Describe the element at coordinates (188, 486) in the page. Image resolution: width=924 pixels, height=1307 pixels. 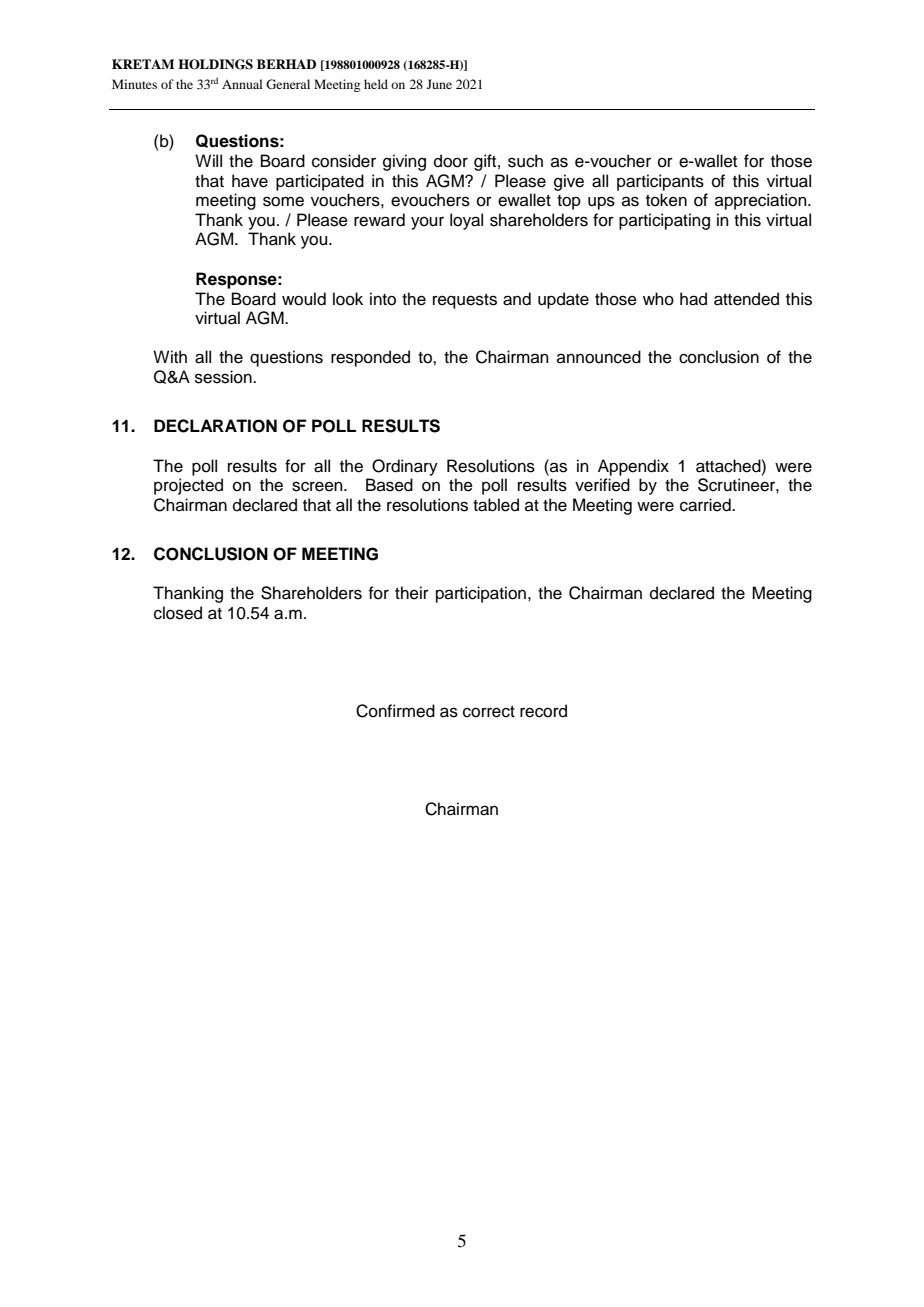
I see `projected` at that location.
